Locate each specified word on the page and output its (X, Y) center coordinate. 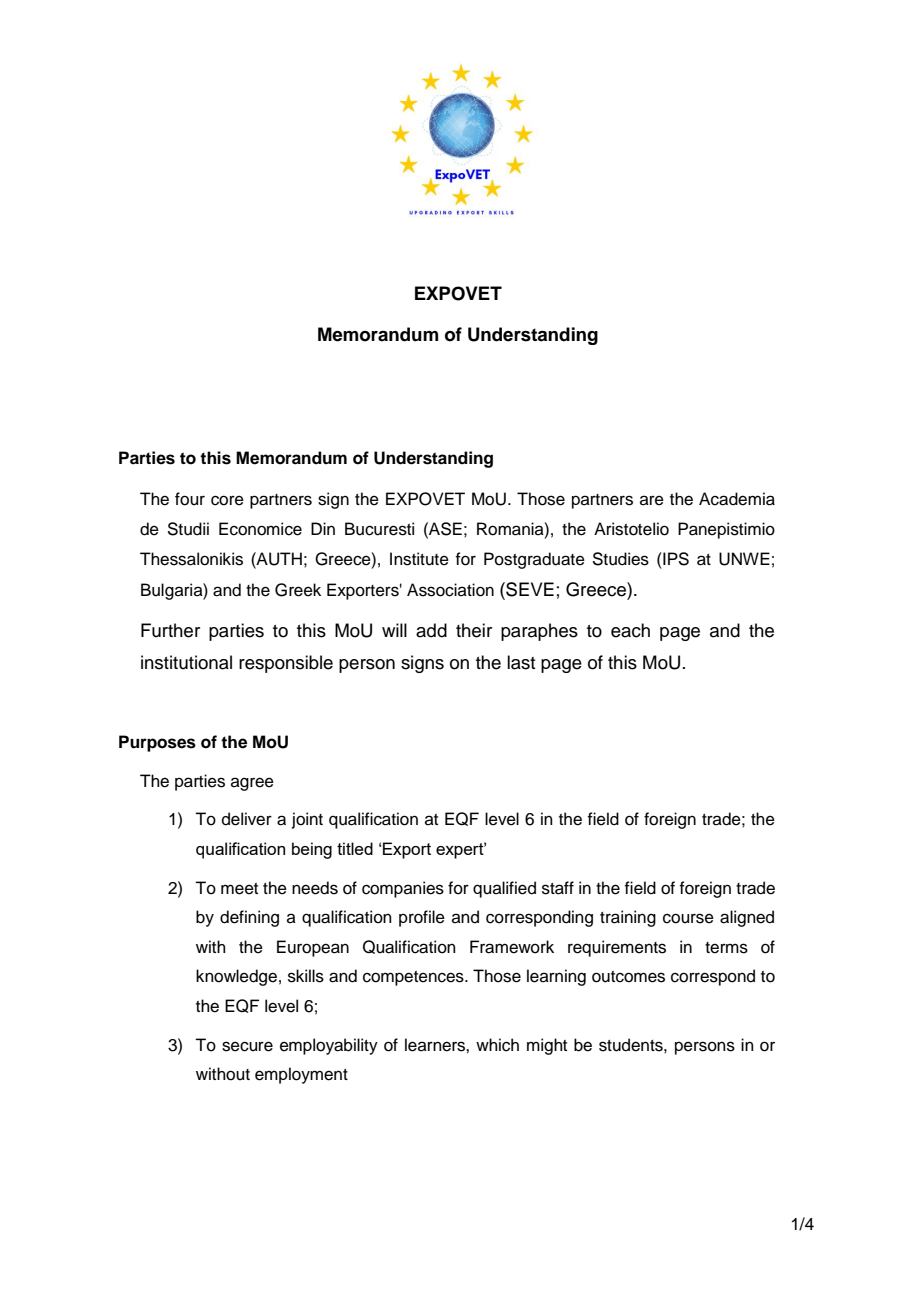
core (227, 500)
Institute (419, 559)
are (652, 500)
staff (558, 888)
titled (355, 848)
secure (247, 1046)
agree (252, 784)
